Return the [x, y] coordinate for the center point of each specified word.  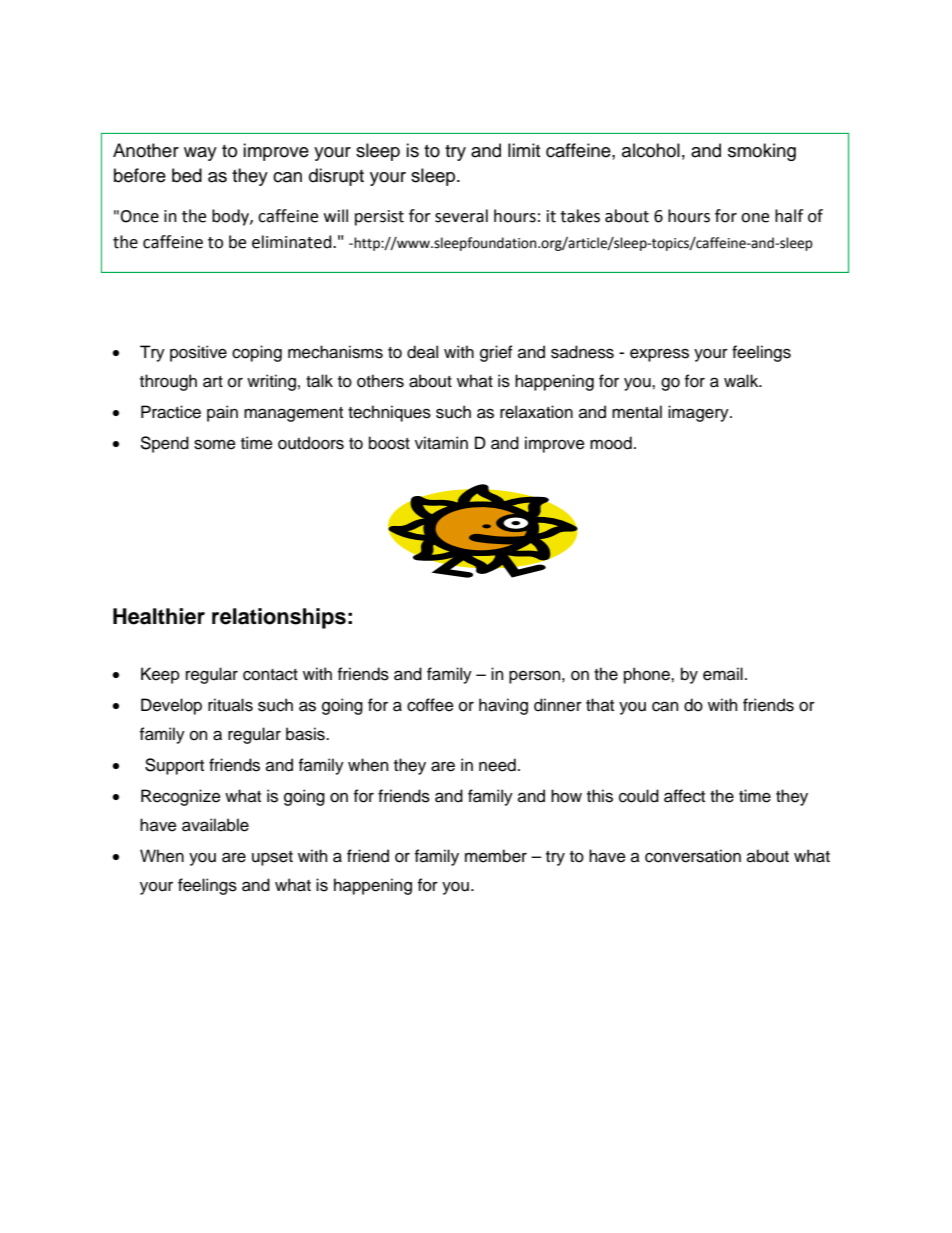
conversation [693, 856]
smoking [762, 152]
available [215, 825]
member [496, 856]
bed [187, 175]
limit [524, 150]
